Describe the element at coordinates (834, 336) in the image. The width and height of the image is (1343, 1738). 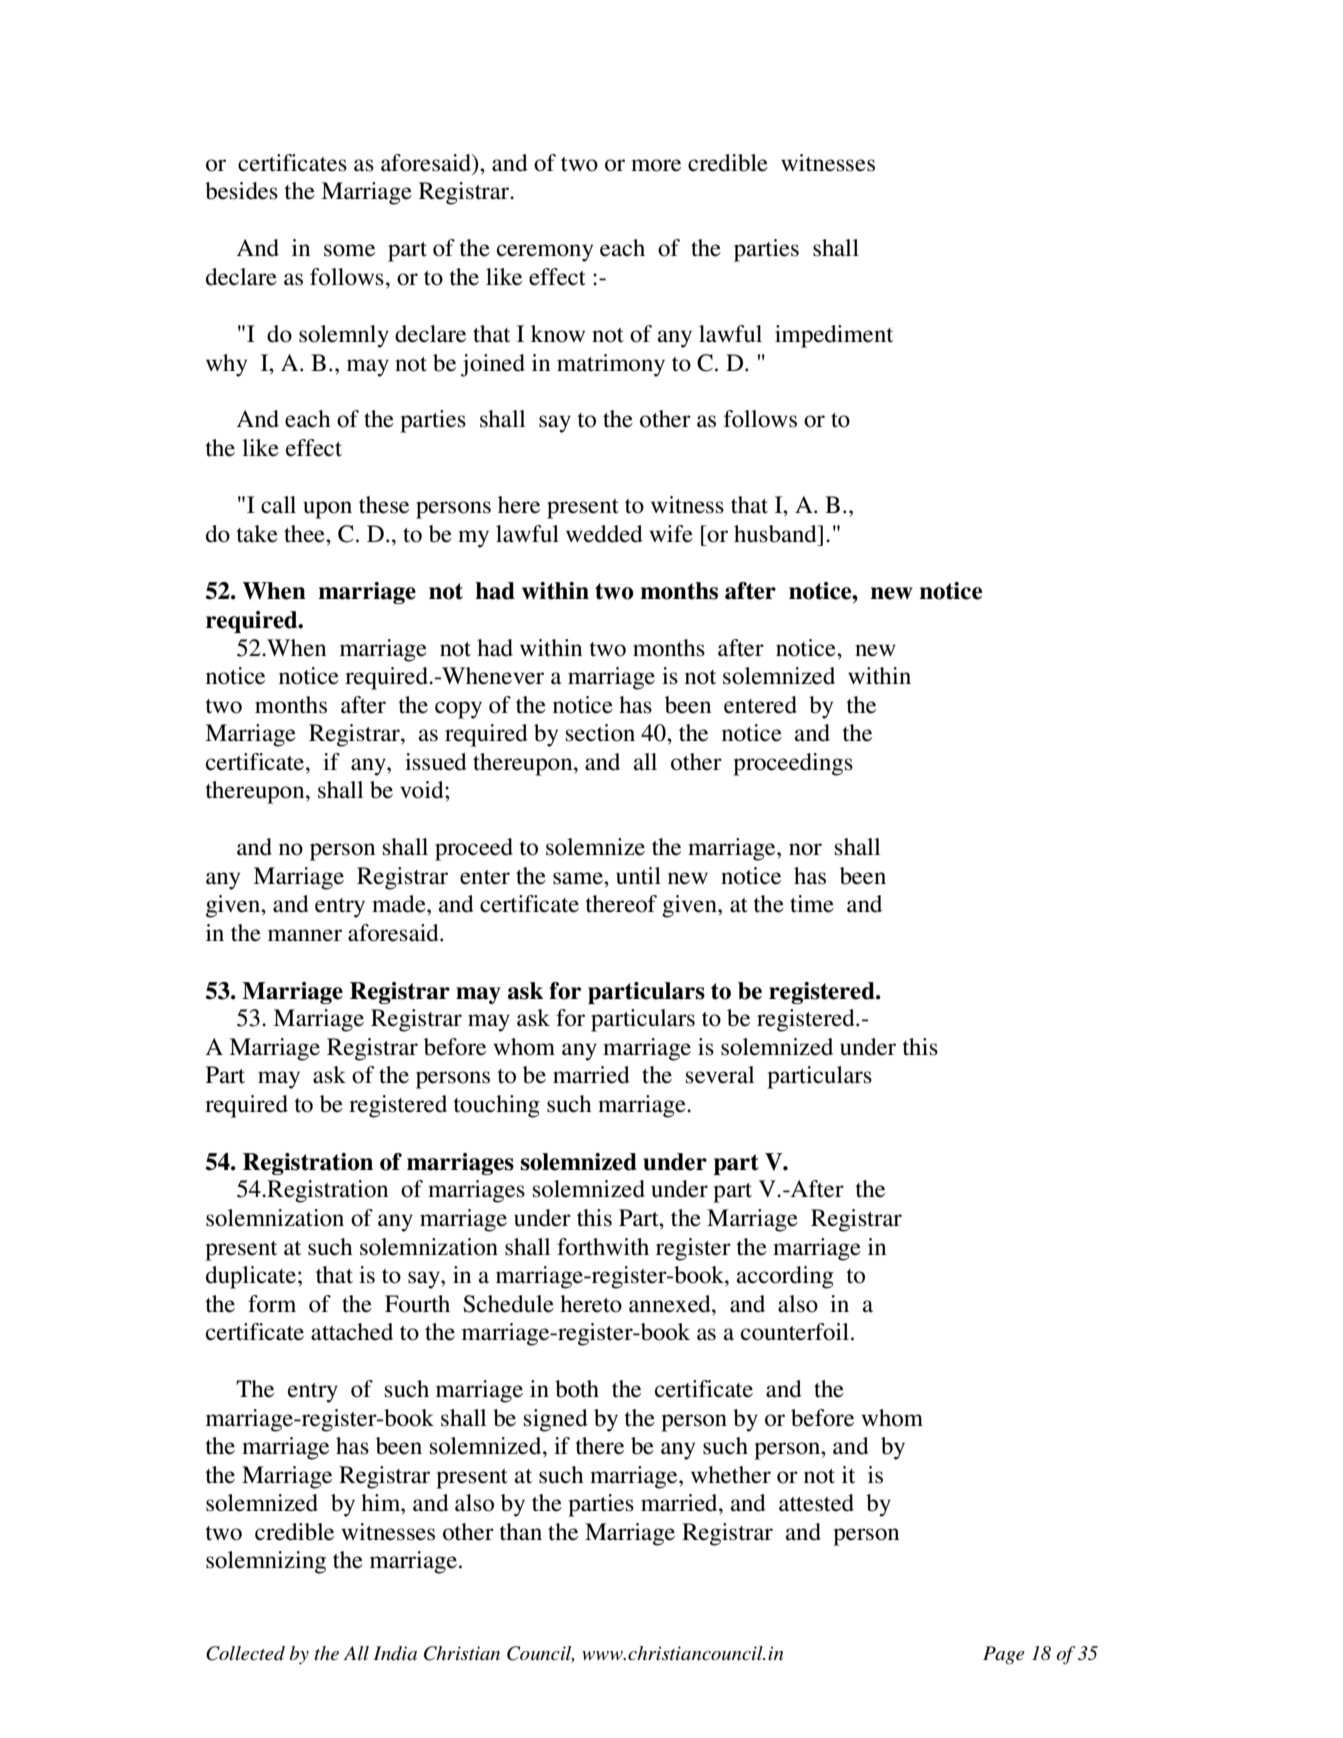
I see `impediment` at that location.
